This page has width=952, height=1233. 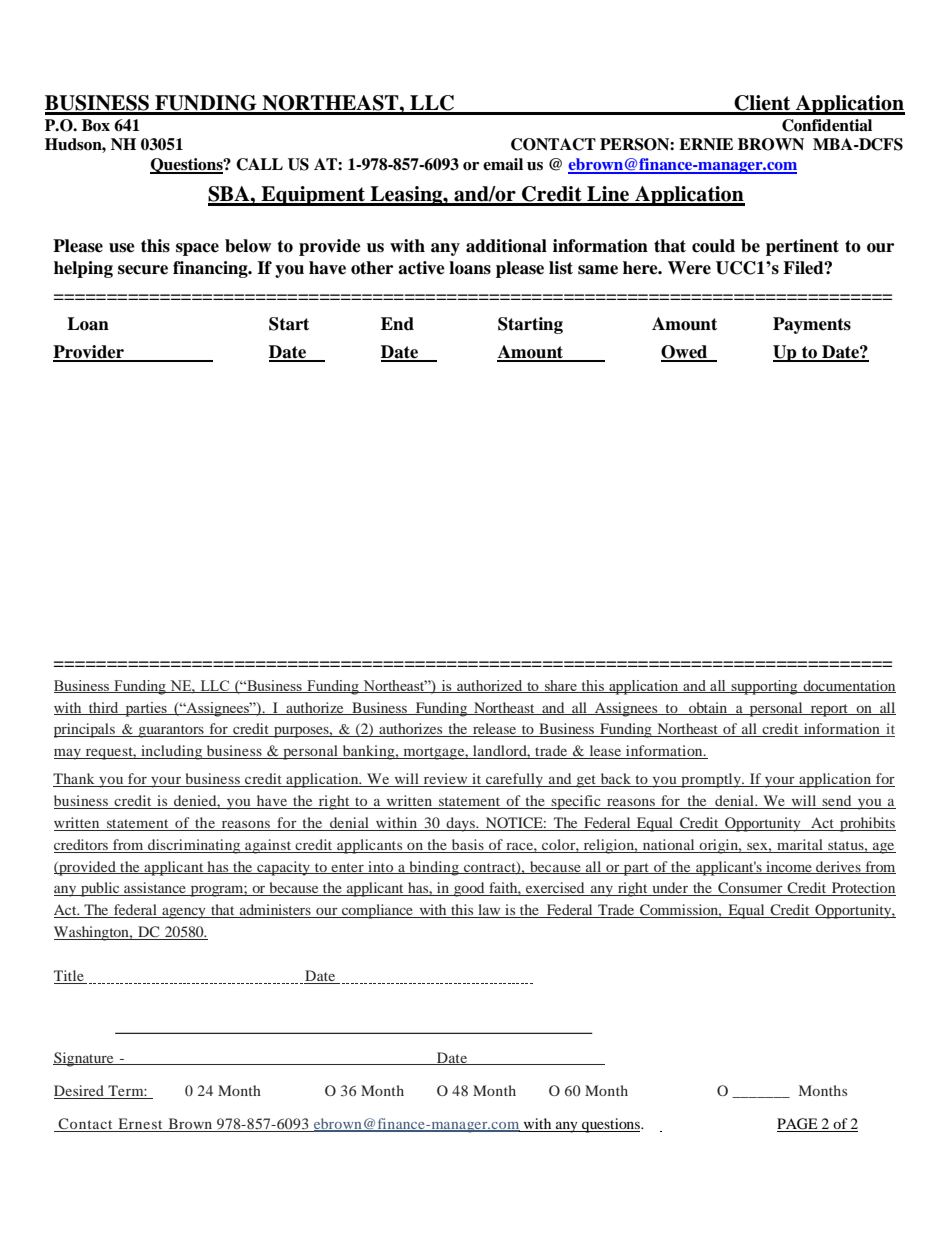 What do you see at coordinates (503, 164) in the page?
I see `email` at bounding box center [503, 164].
